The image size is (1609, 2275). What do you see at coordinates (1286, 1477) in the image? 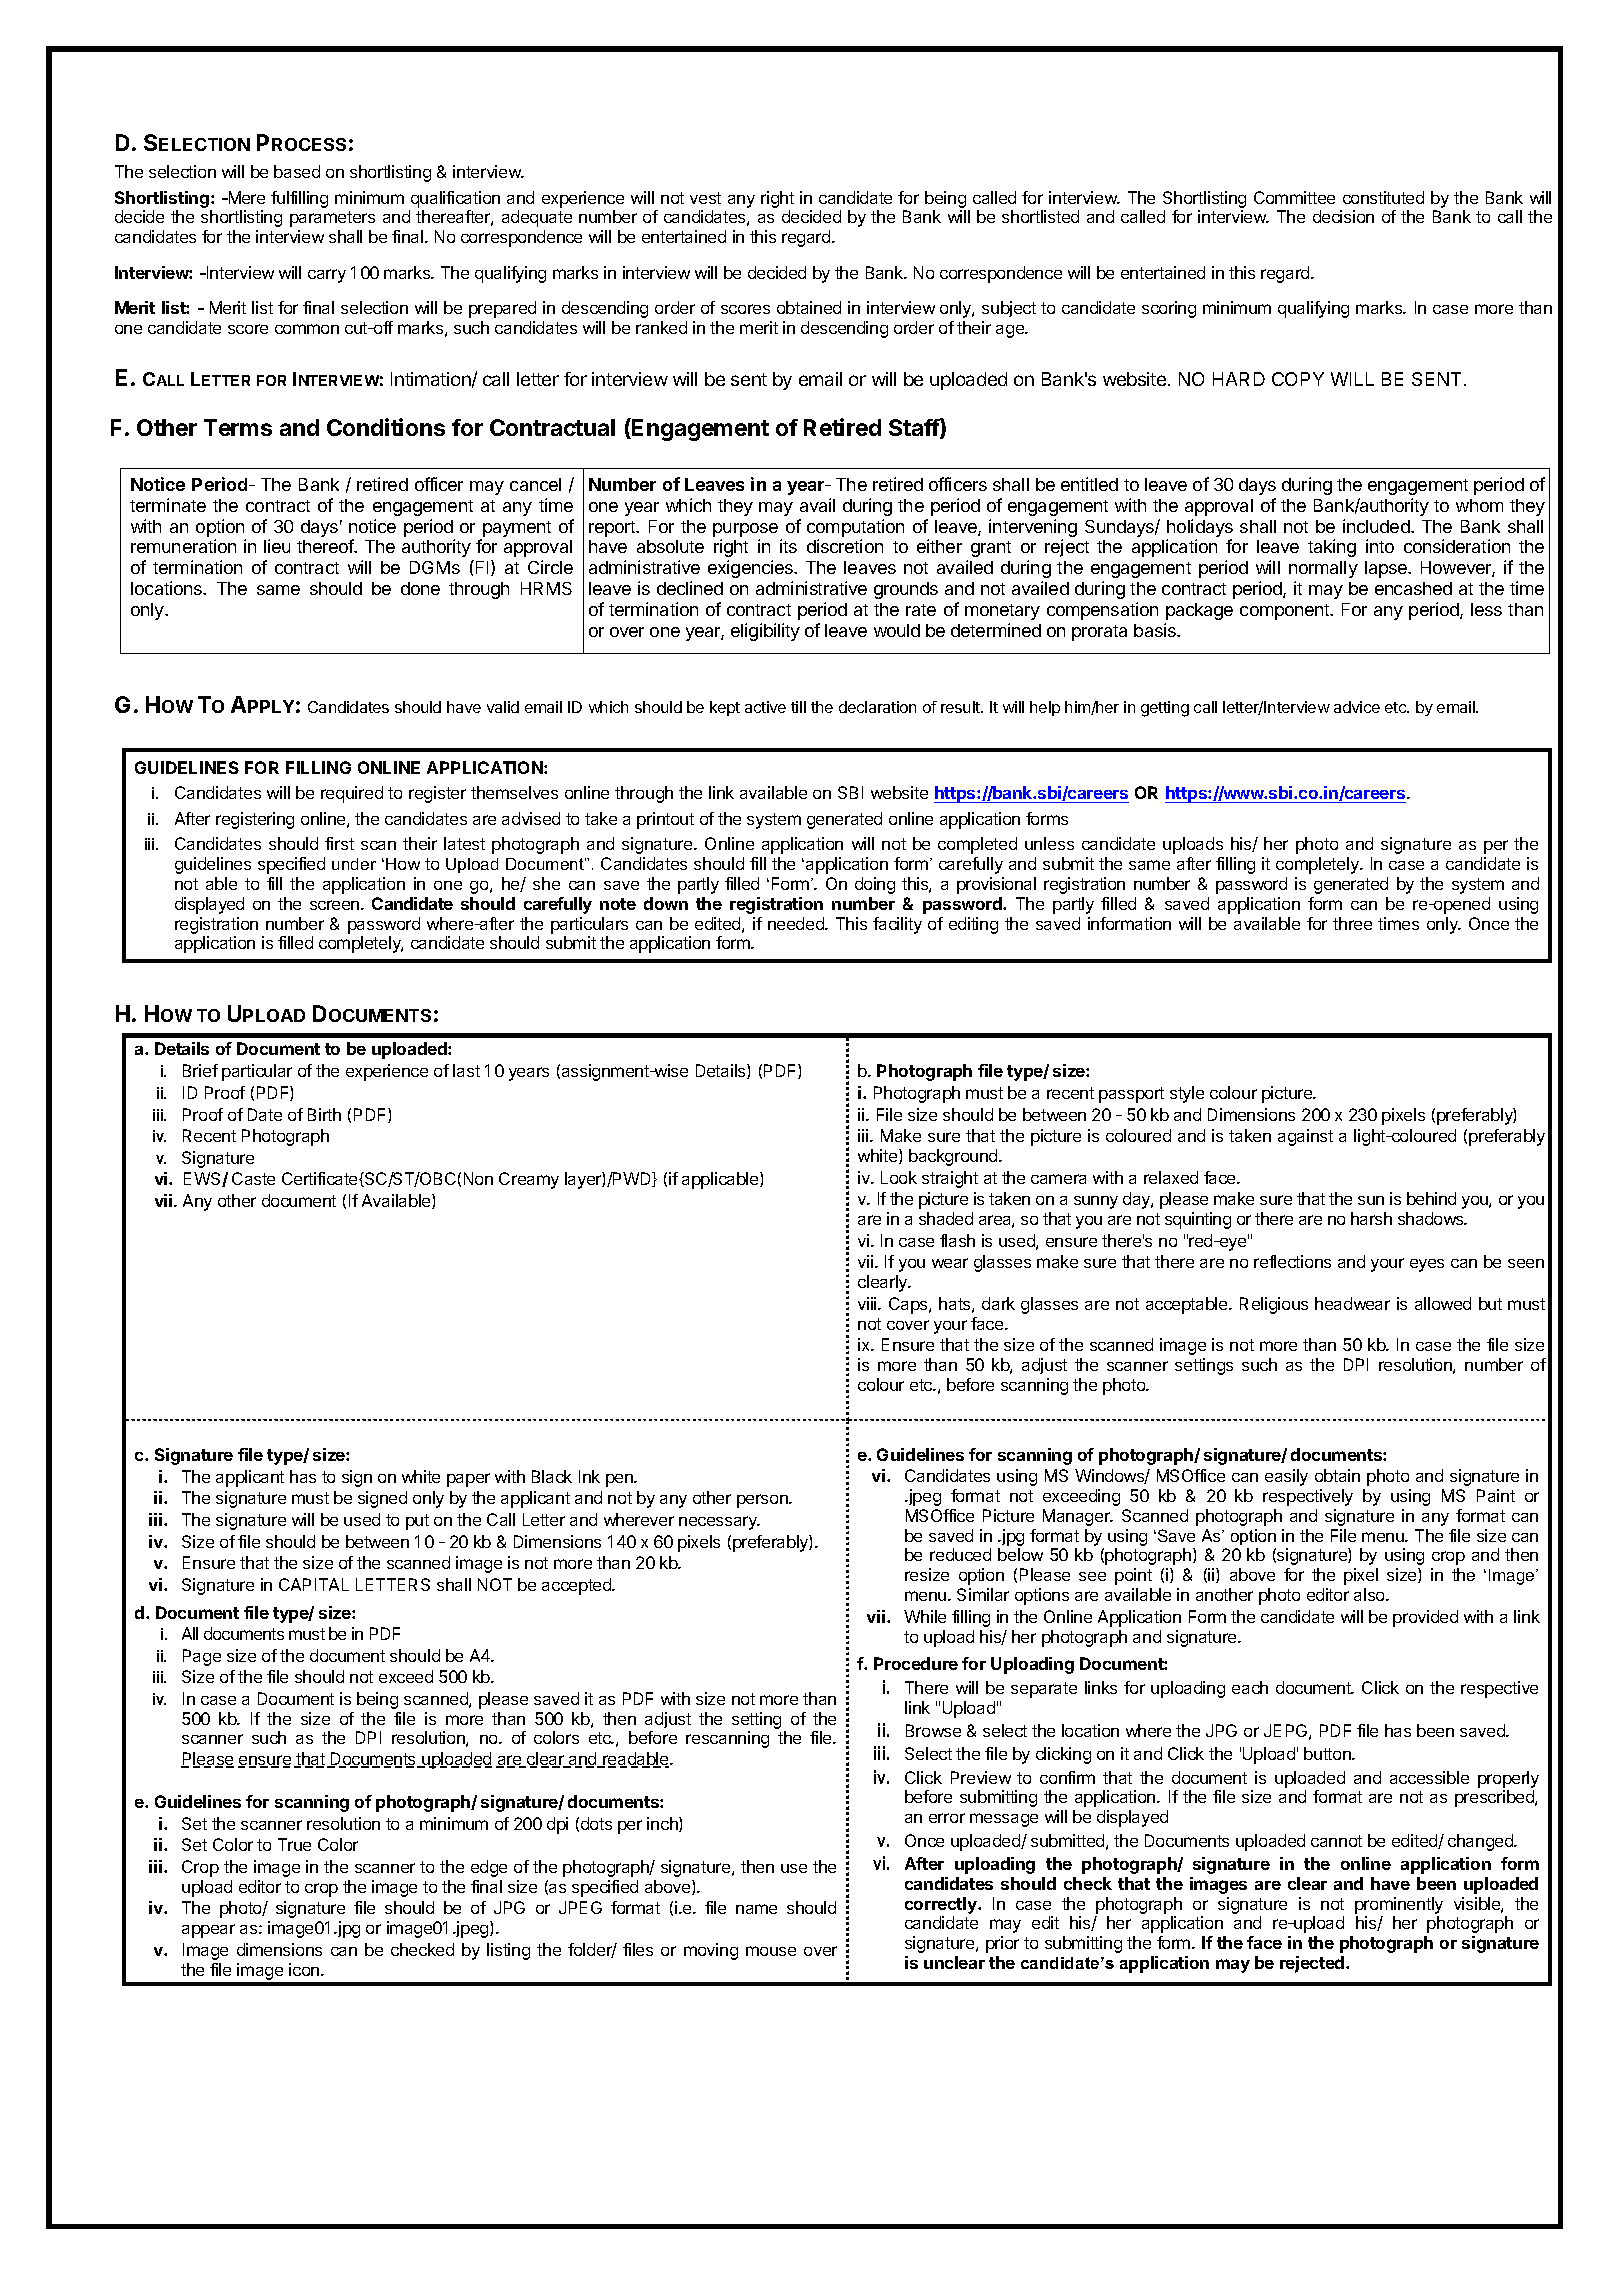
I see `easily` at bounding box center [1286, 1477].
